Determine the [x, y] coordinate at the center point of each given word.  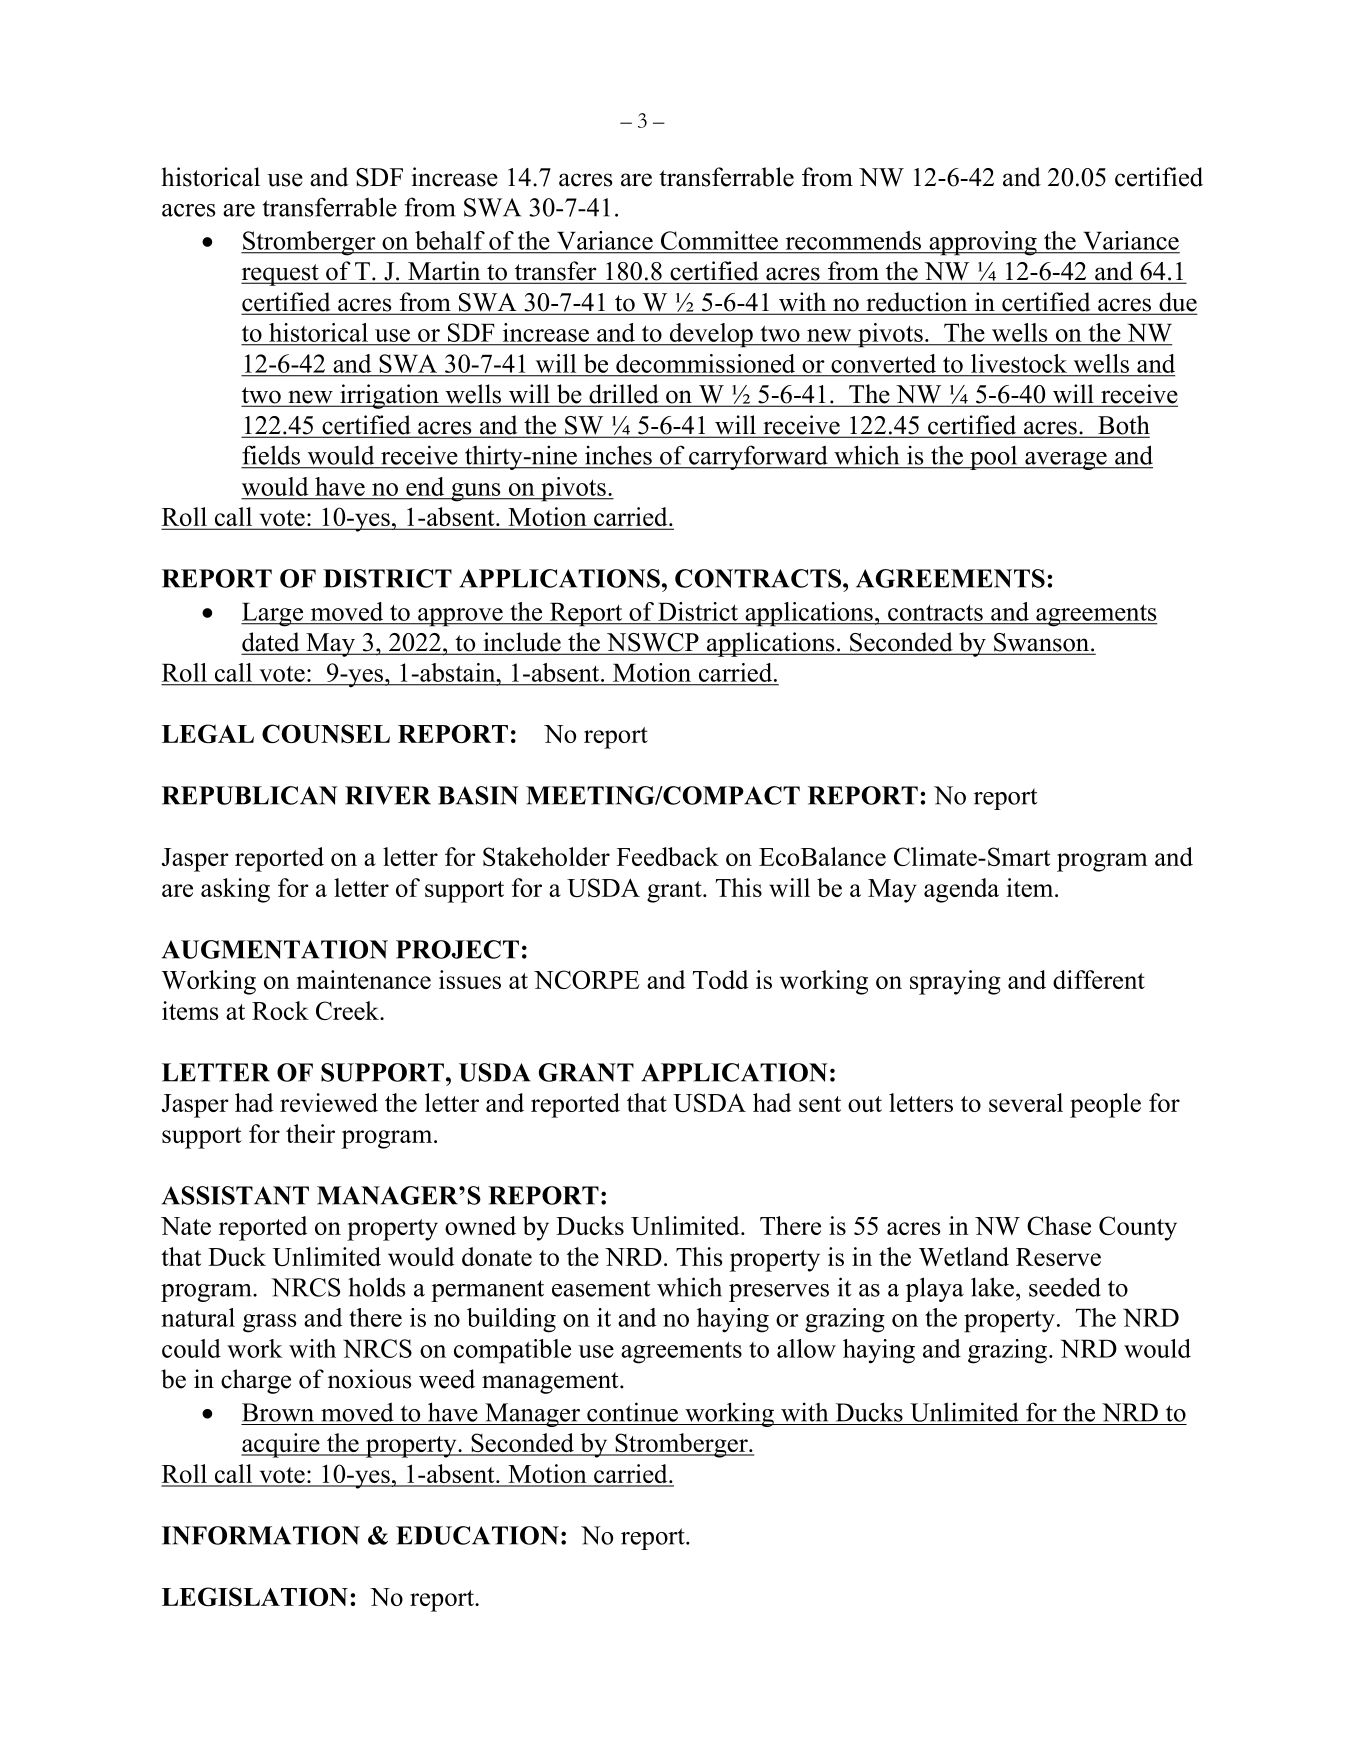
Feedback [668, 856]
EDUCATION [477, 1535]
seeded [1065, 1287]
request [281, 275]
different [1099, 979]
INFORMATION [261, 1535]
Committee [719, 240]
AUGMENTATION [275, 949]
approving [983, 243]
